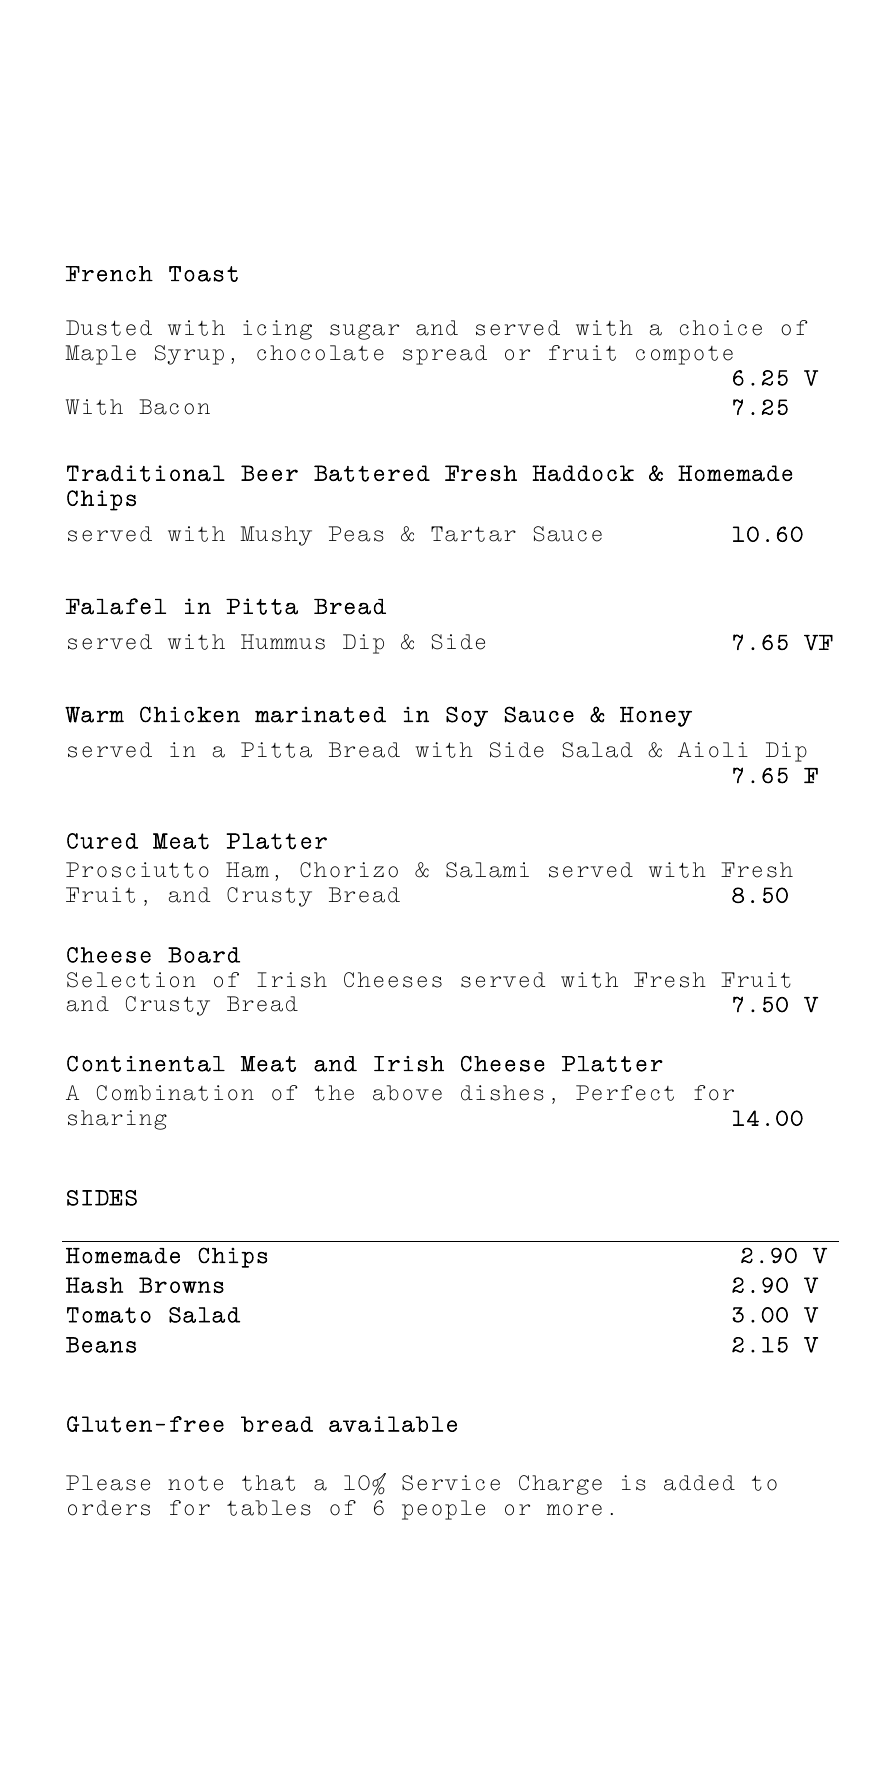 This screenshot has width=884, height=1768. What do you see at coordinates (137, 870) in the screenshot?
I see `Prosciutto` at bounding box center [137, 870].
